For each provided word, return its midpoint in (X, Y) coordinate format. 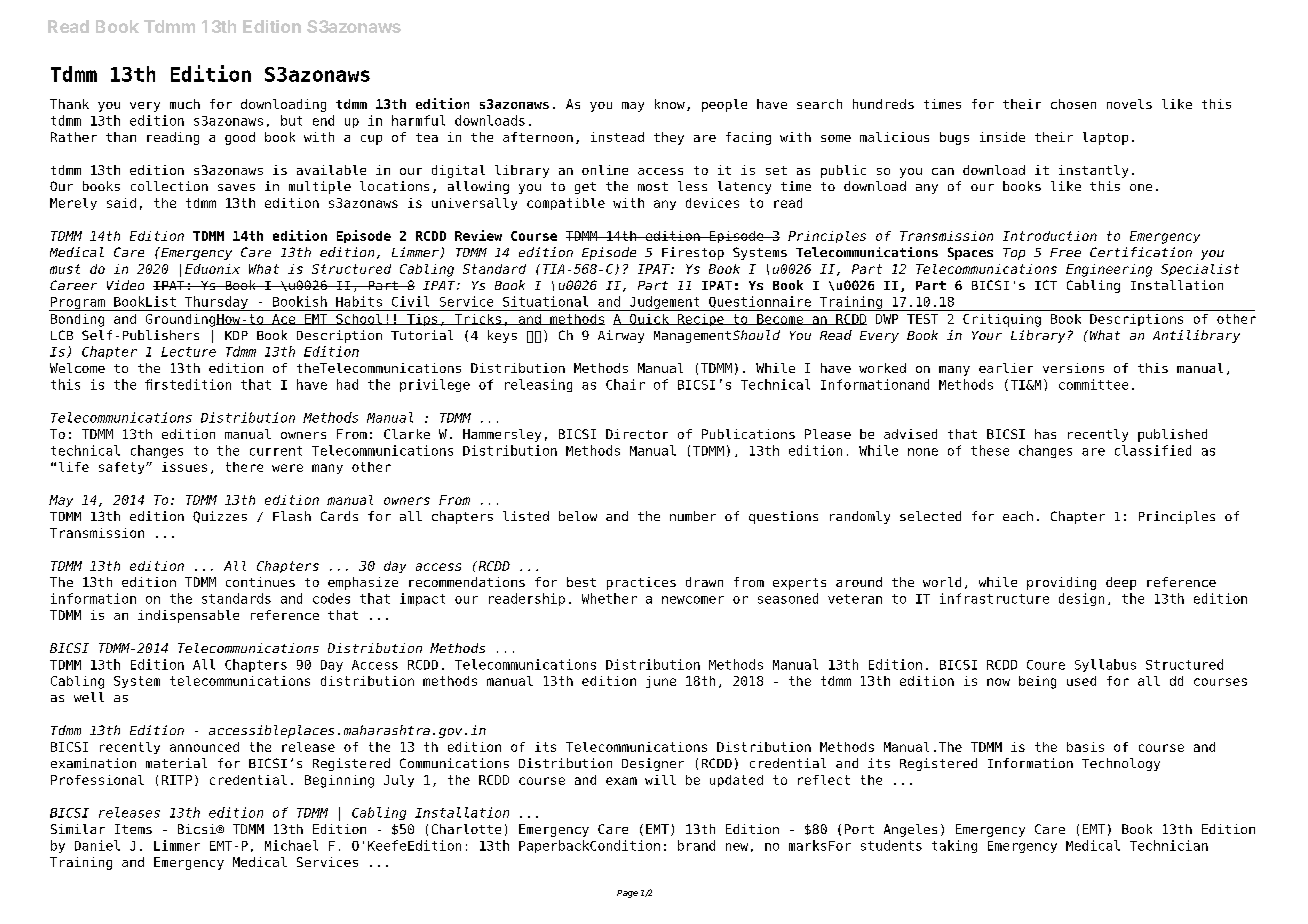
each (1018, 516)
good (240, 138)
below (578, 516)
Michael (291, 845)
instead (617, 137)
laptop (1105, 138)
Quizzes (220, 517)
